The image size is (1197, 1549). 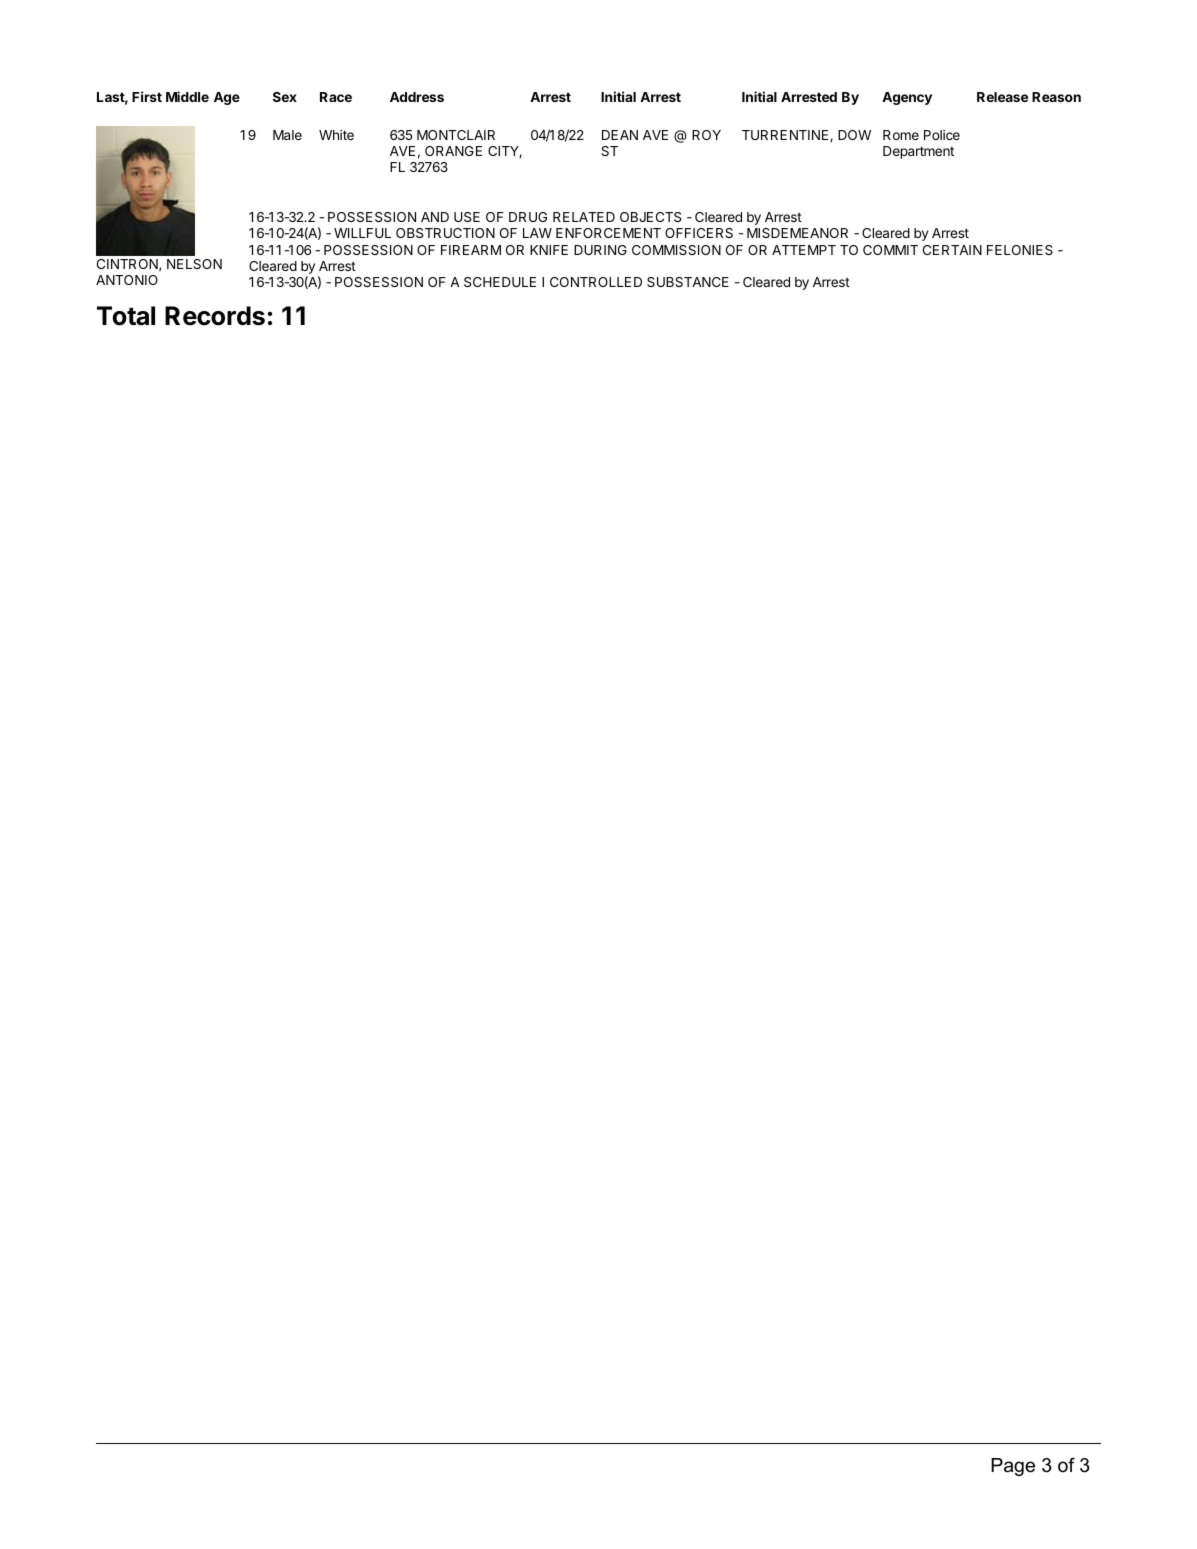 What do you see at coordinates (287, 135) in the screenshot?
I see `Male` at bounding box center [287, 135].
